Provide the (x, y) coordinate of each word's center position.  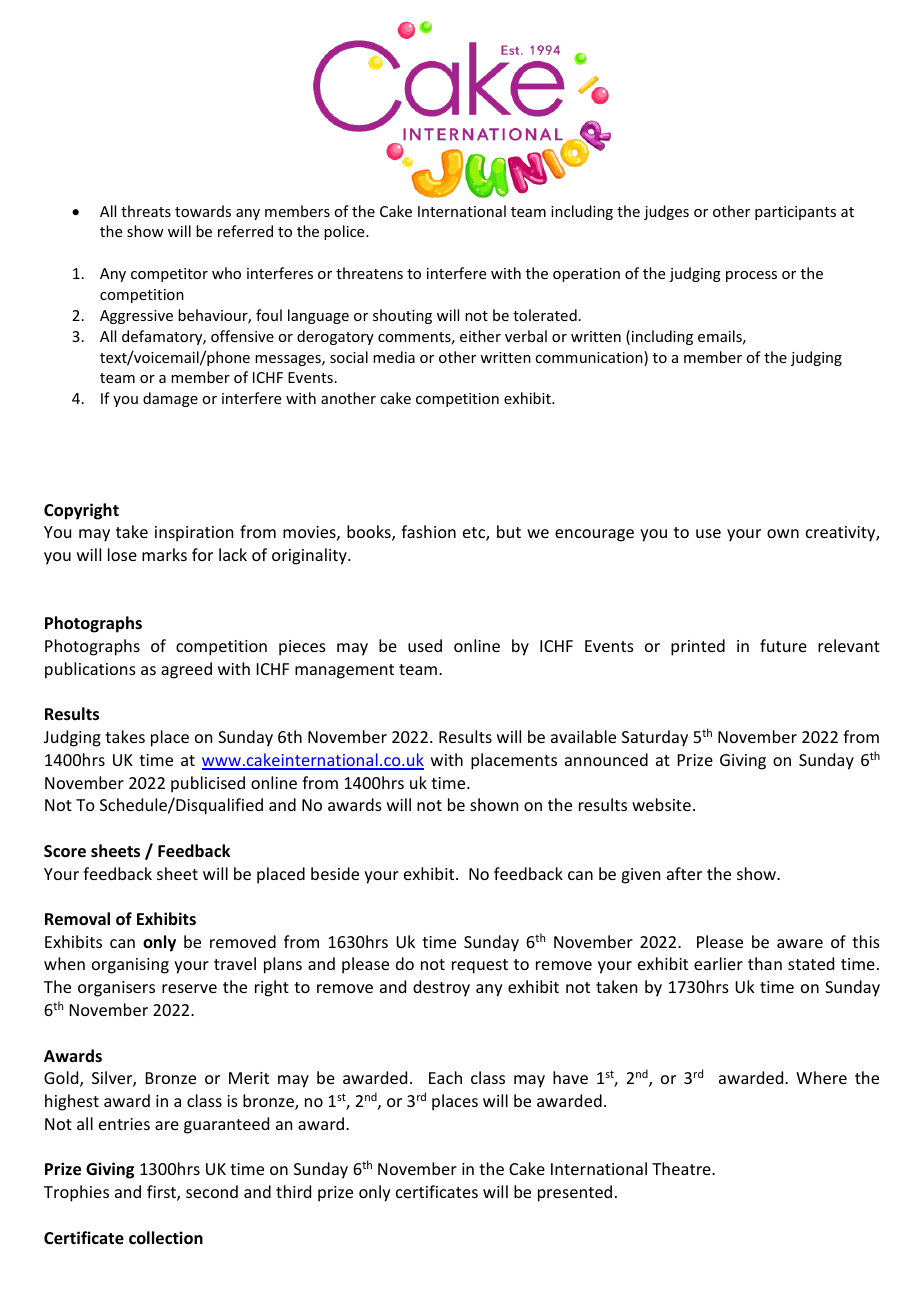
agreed (186, 670)
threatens (369, 273)
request (480, 966)
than (765, 963)
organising (130, 966)
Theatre (682, 1168)
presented (575, 1193)
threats (146, 211)
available (583, 736)
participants (795, 213)
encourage (594, 535)
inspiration (194, 534)
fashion (428, 531)
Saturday (655, 738)
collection (166, 1238)
